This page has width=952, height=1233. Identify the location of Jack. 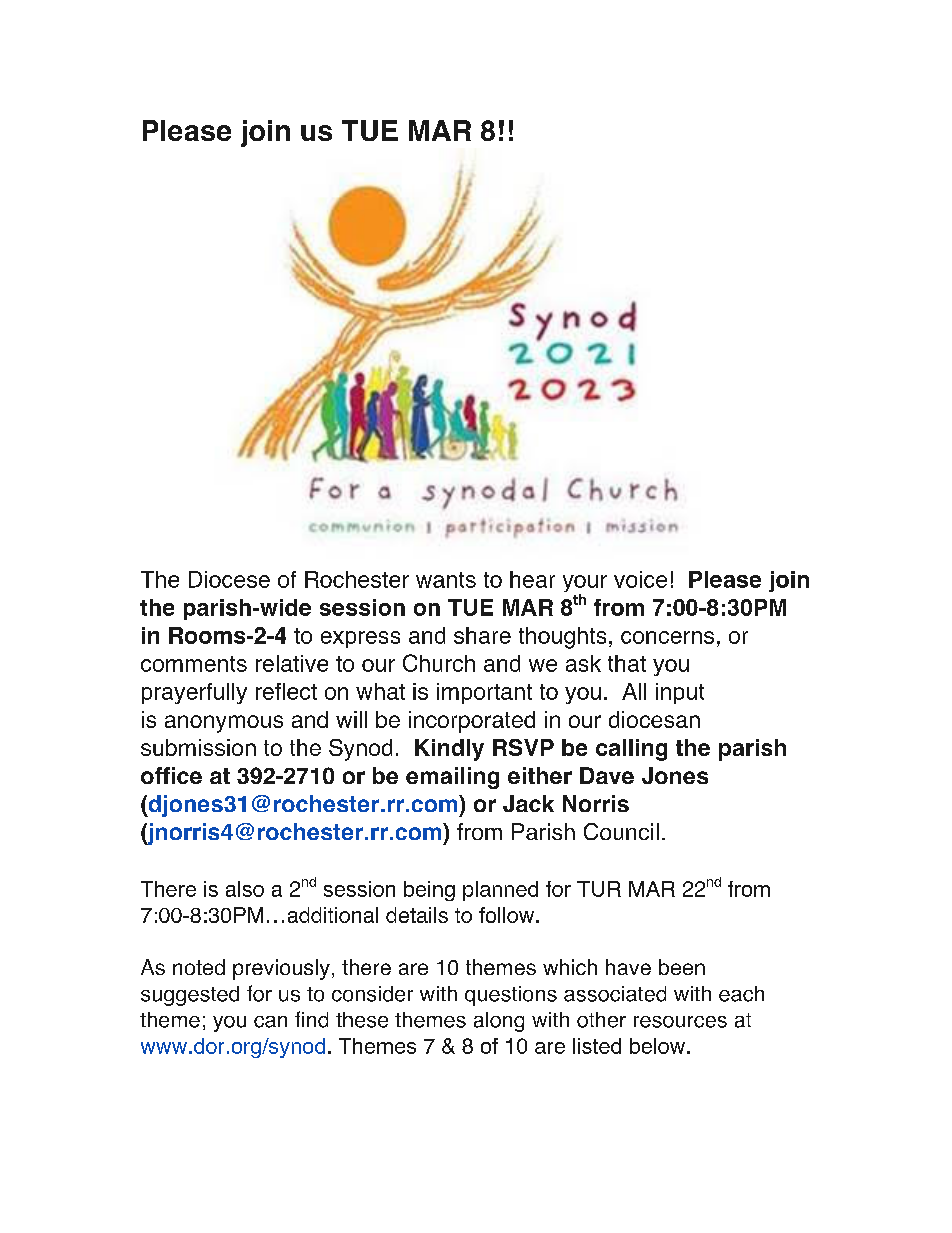
(528, 803).
